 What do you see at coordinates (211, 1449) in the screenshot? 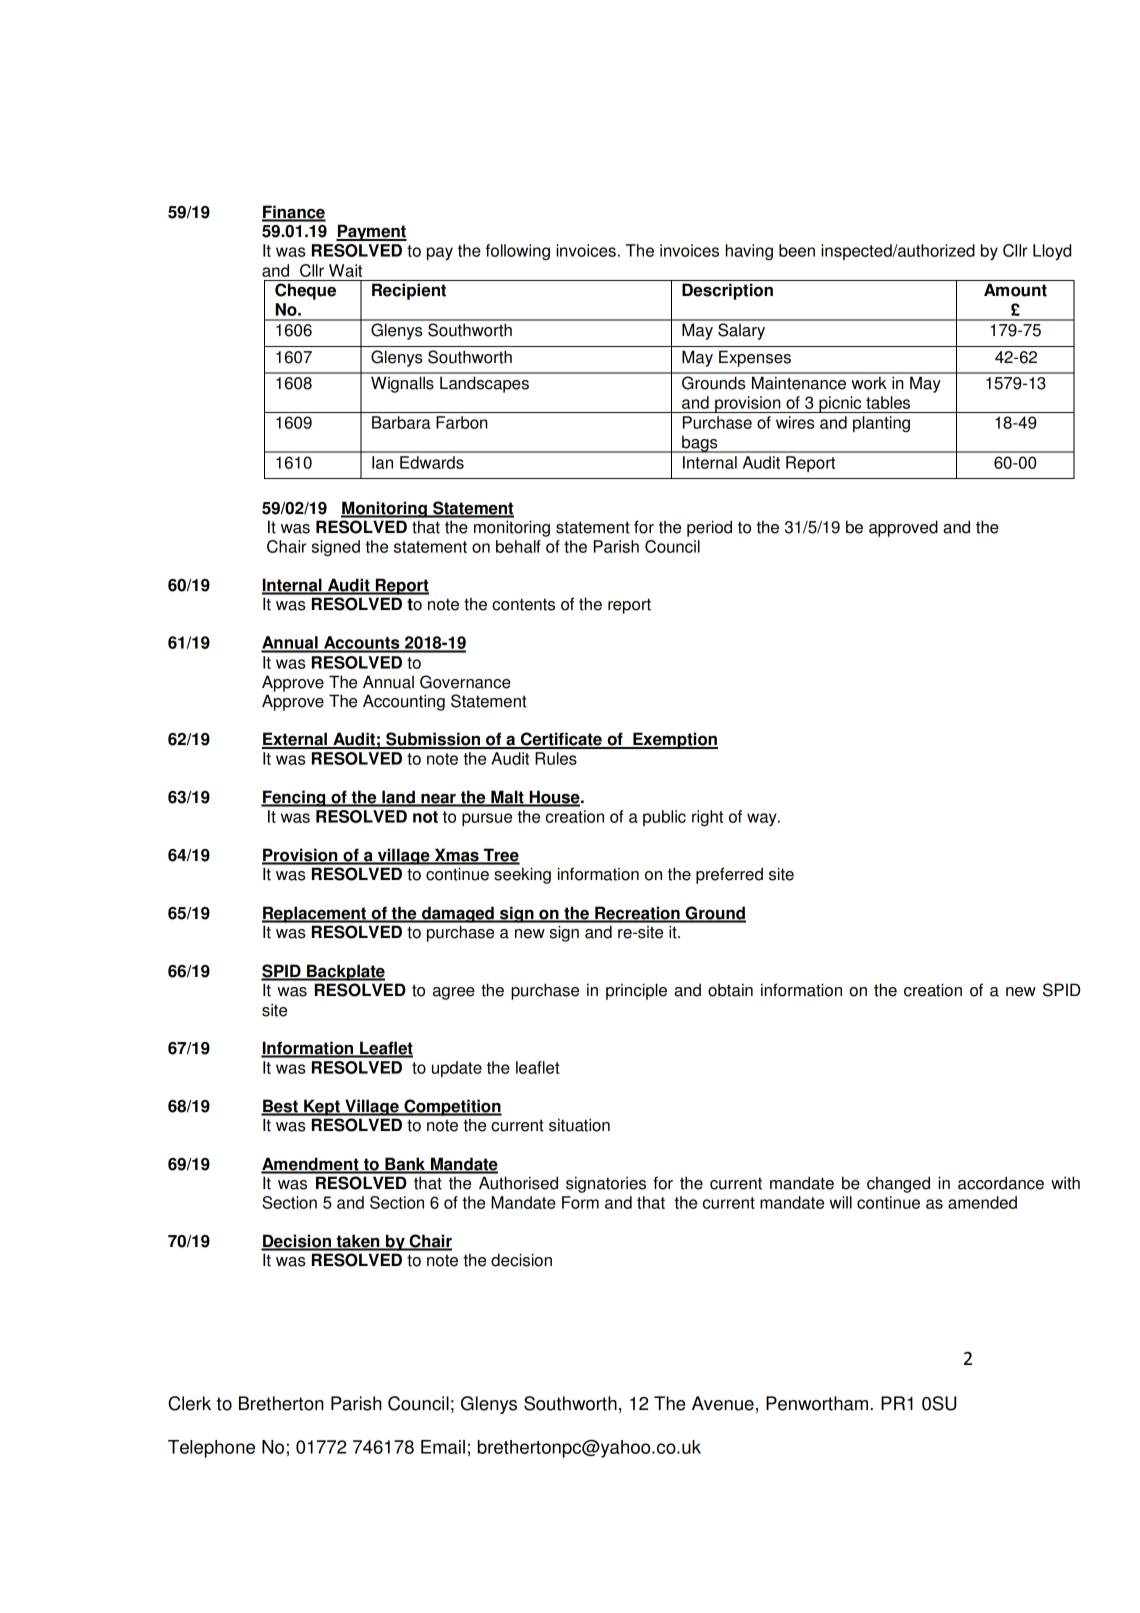
I see `Telephone` at bounding box center [211, 1449].
